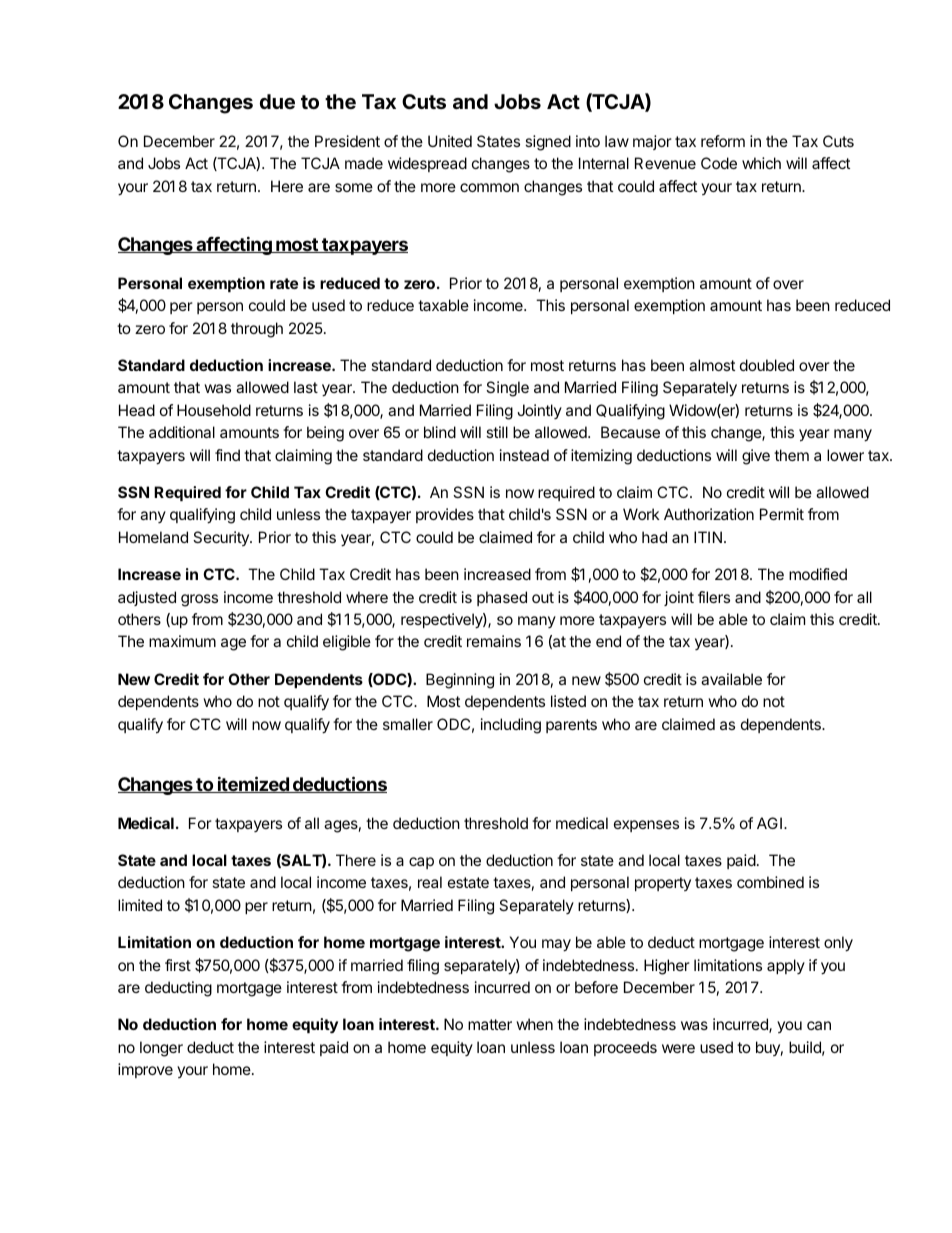 This screenshot has height=1233, width=952. I want to click on still, so click(497, 432).
